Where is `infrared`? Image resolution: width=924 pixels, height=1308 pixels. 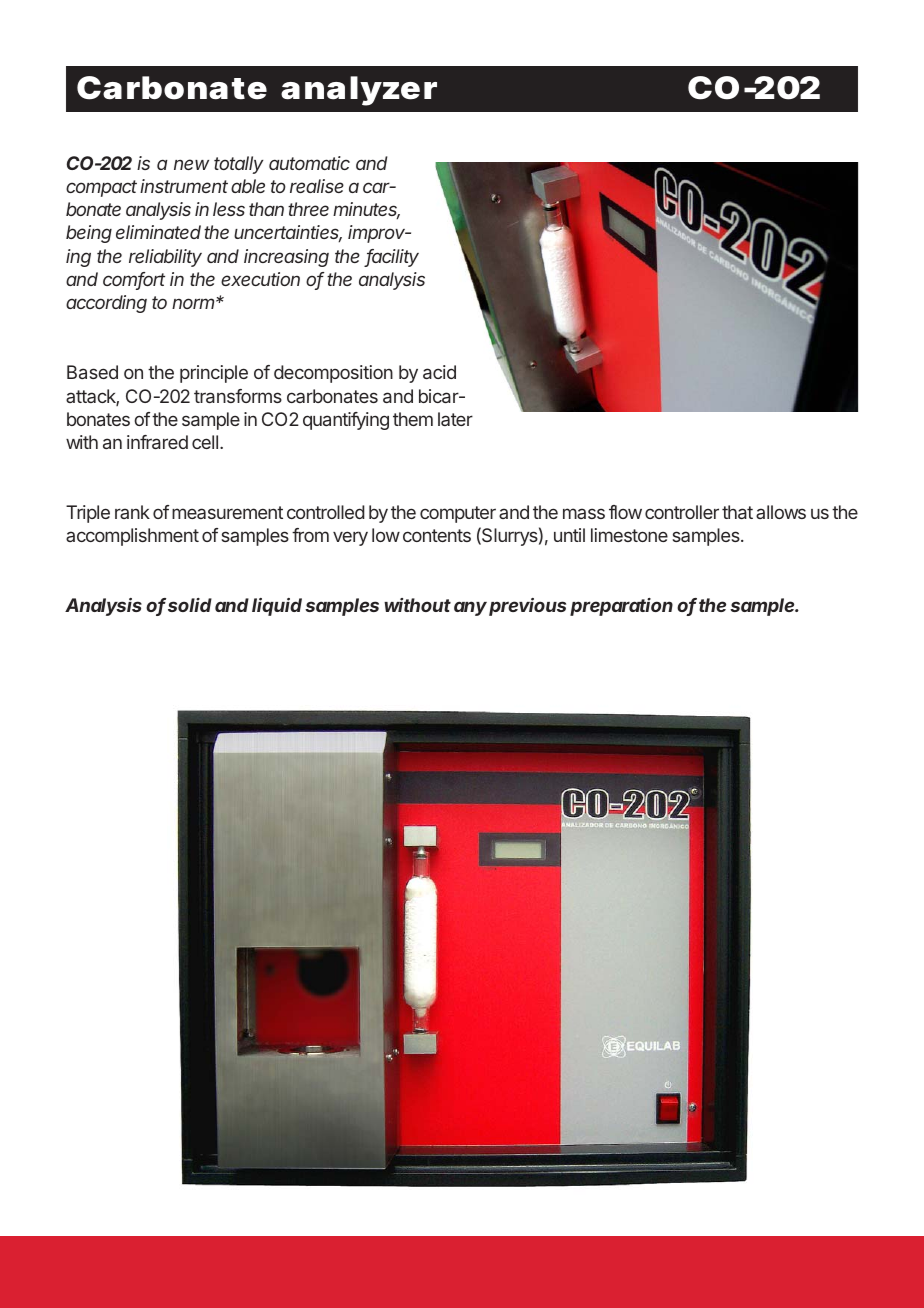 infrared is located at coordinates (157, 442).
